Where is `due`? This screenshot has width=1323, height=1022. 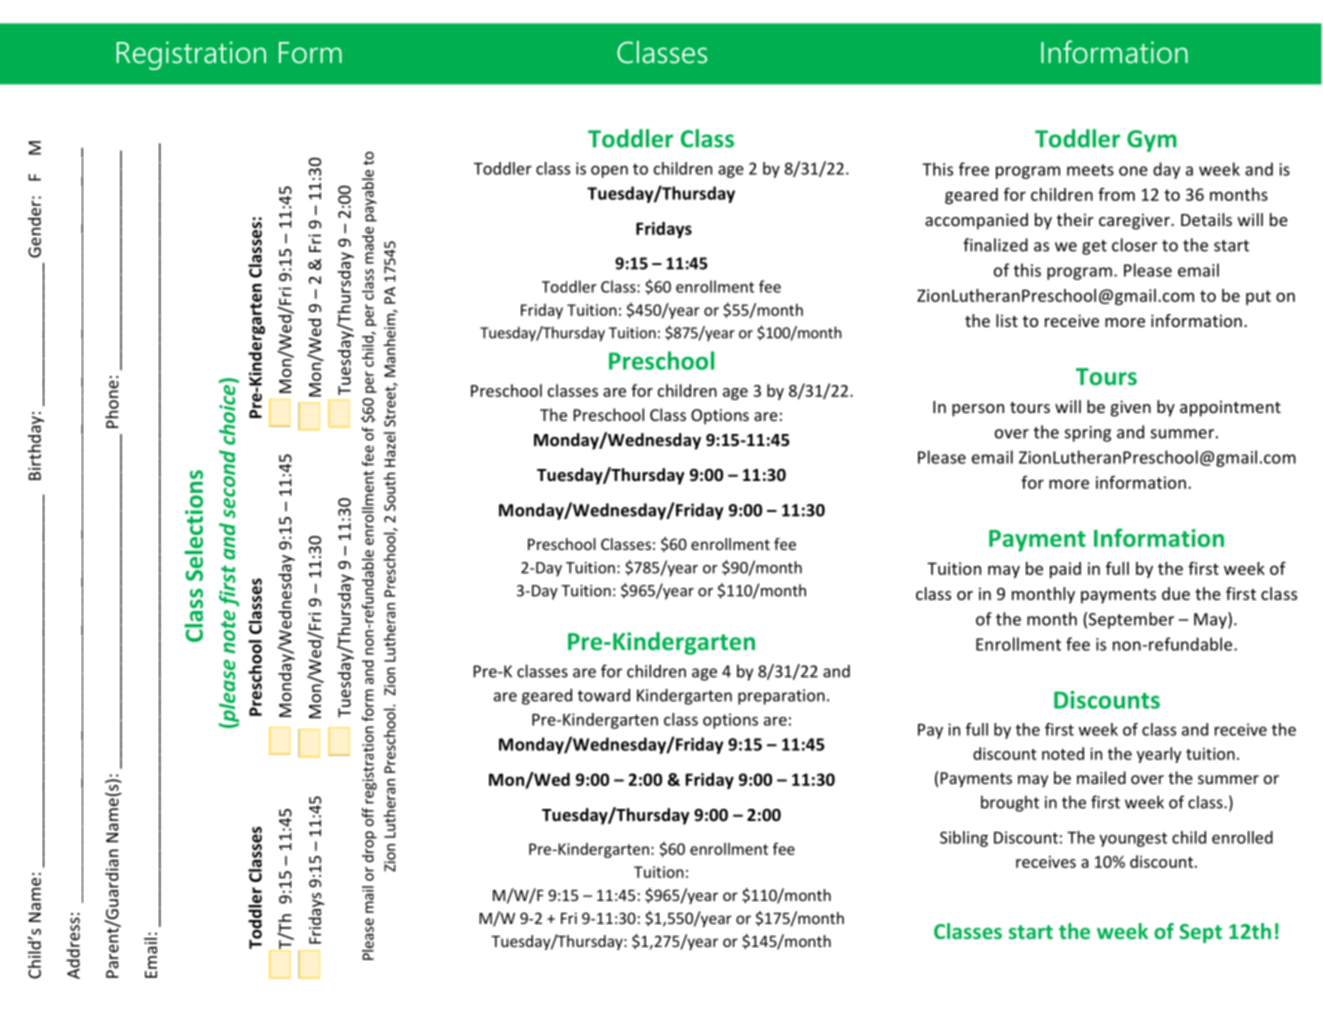
due is located at coordinates (1176, 593).
